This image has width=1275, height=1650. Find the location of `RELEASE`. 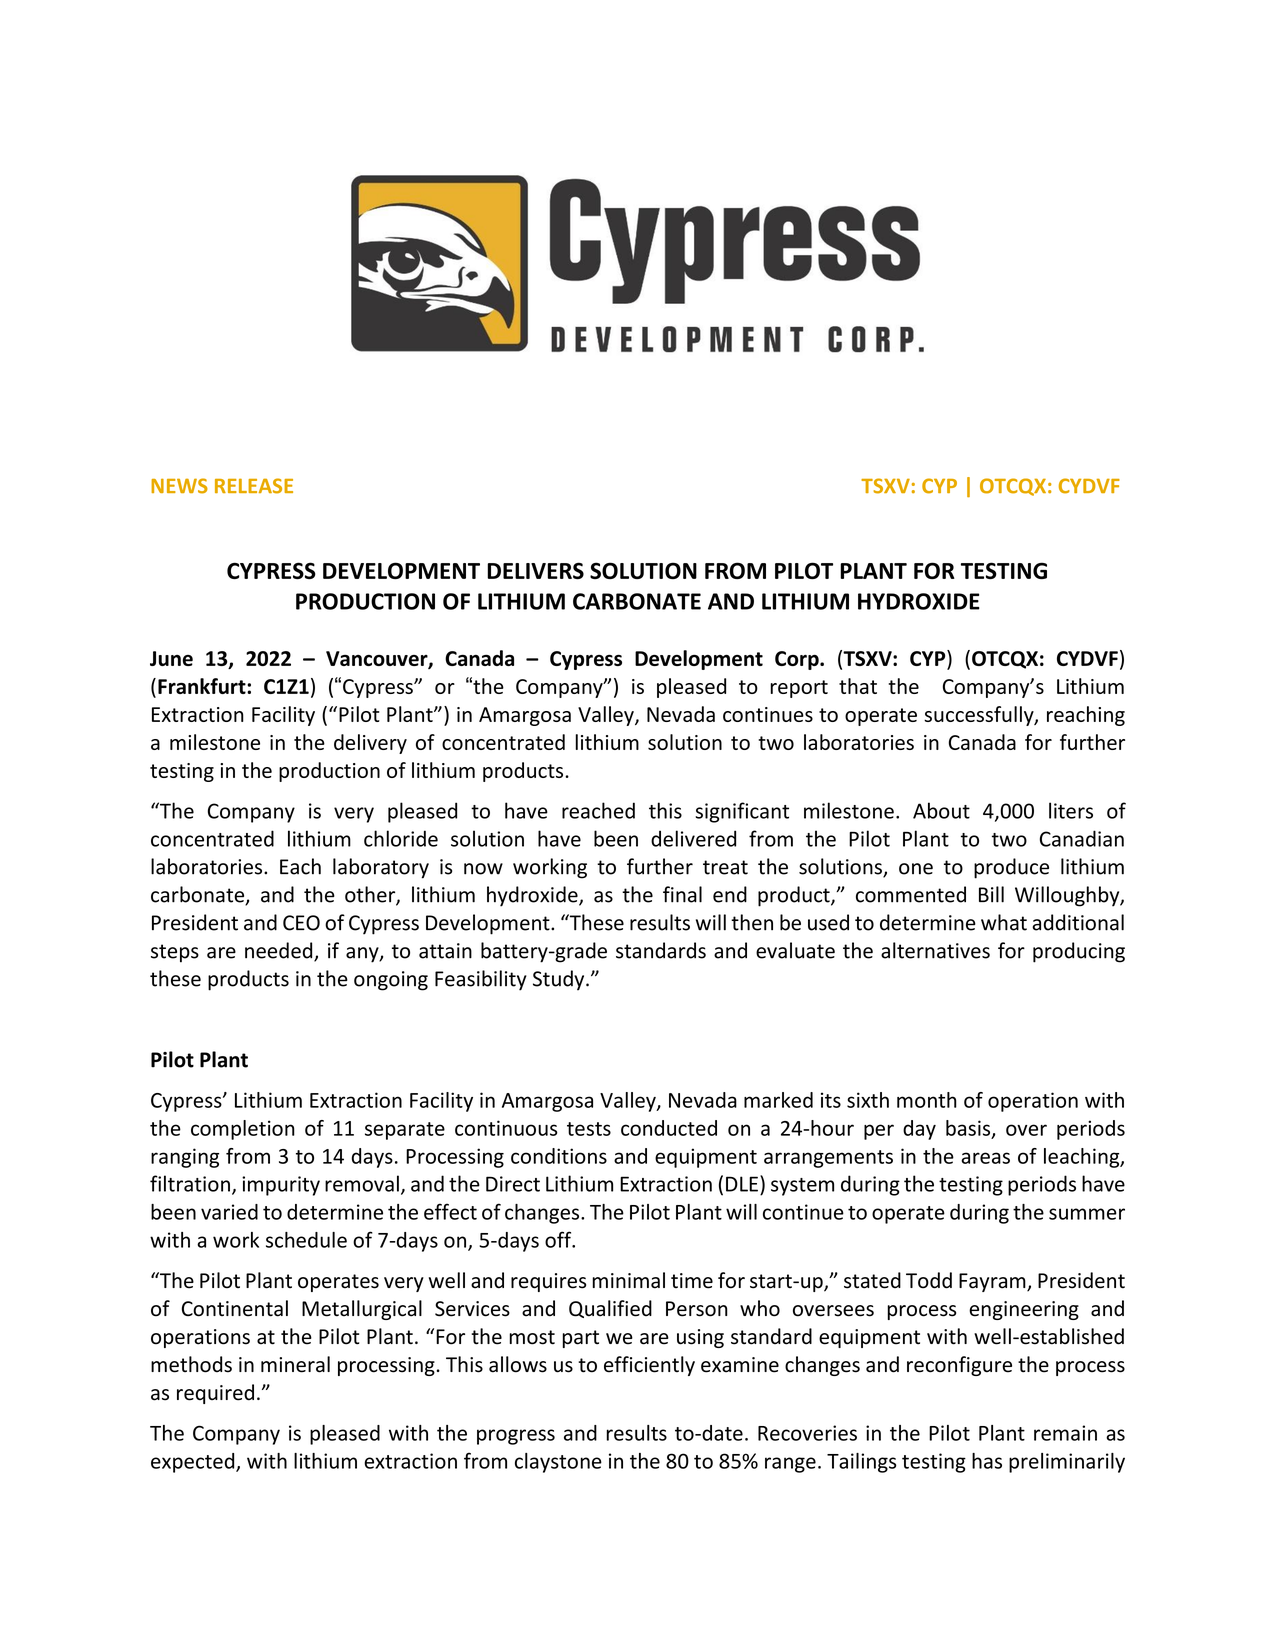

RELEASE is located at coordinates (254, 486).
